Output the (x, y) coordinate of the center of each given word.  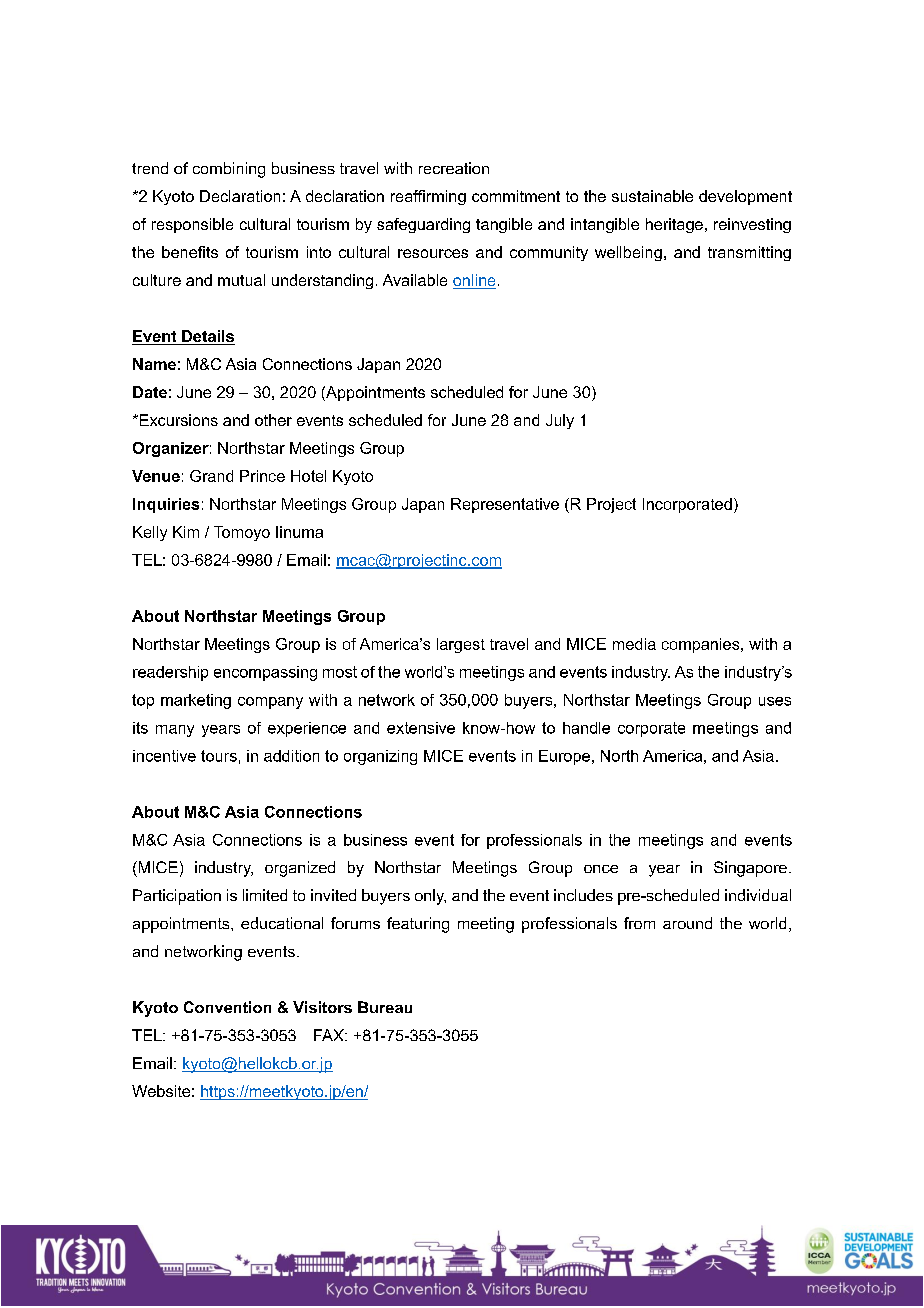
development (745, 197)
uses (775, 701)
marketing (196, 701)
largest (461, 645)
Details (207, 337)
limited (265, 895)
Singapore (750, 869)
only (430, 897)
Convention (227, 1007)
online (474, 281)
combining (229, 170)
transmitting (749, 253)
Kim (186, 532)
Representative (505, 505)
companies (702, 645)
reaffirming (428, 197)
